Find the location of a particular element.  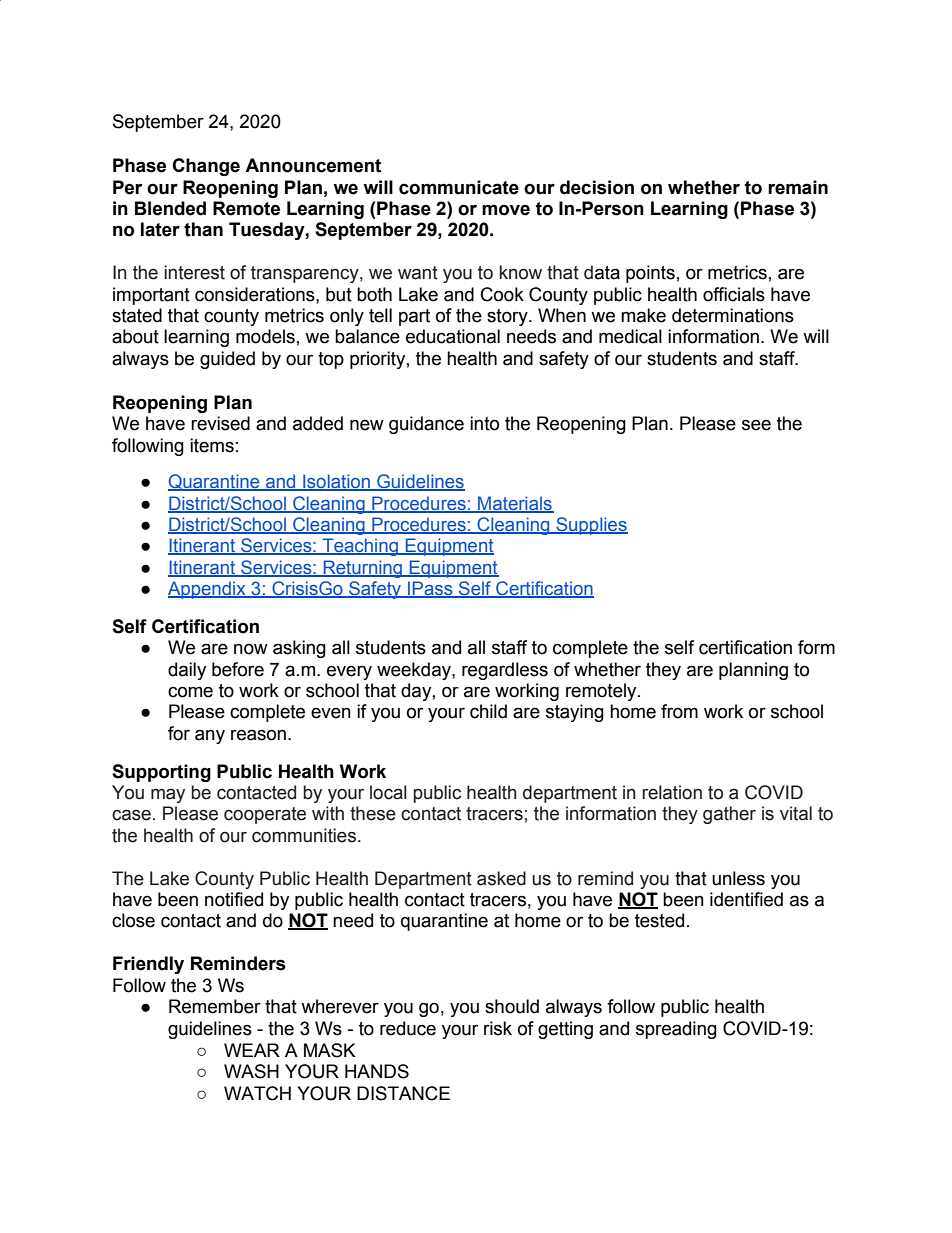

risk is located at coordinates (498, 1028).
